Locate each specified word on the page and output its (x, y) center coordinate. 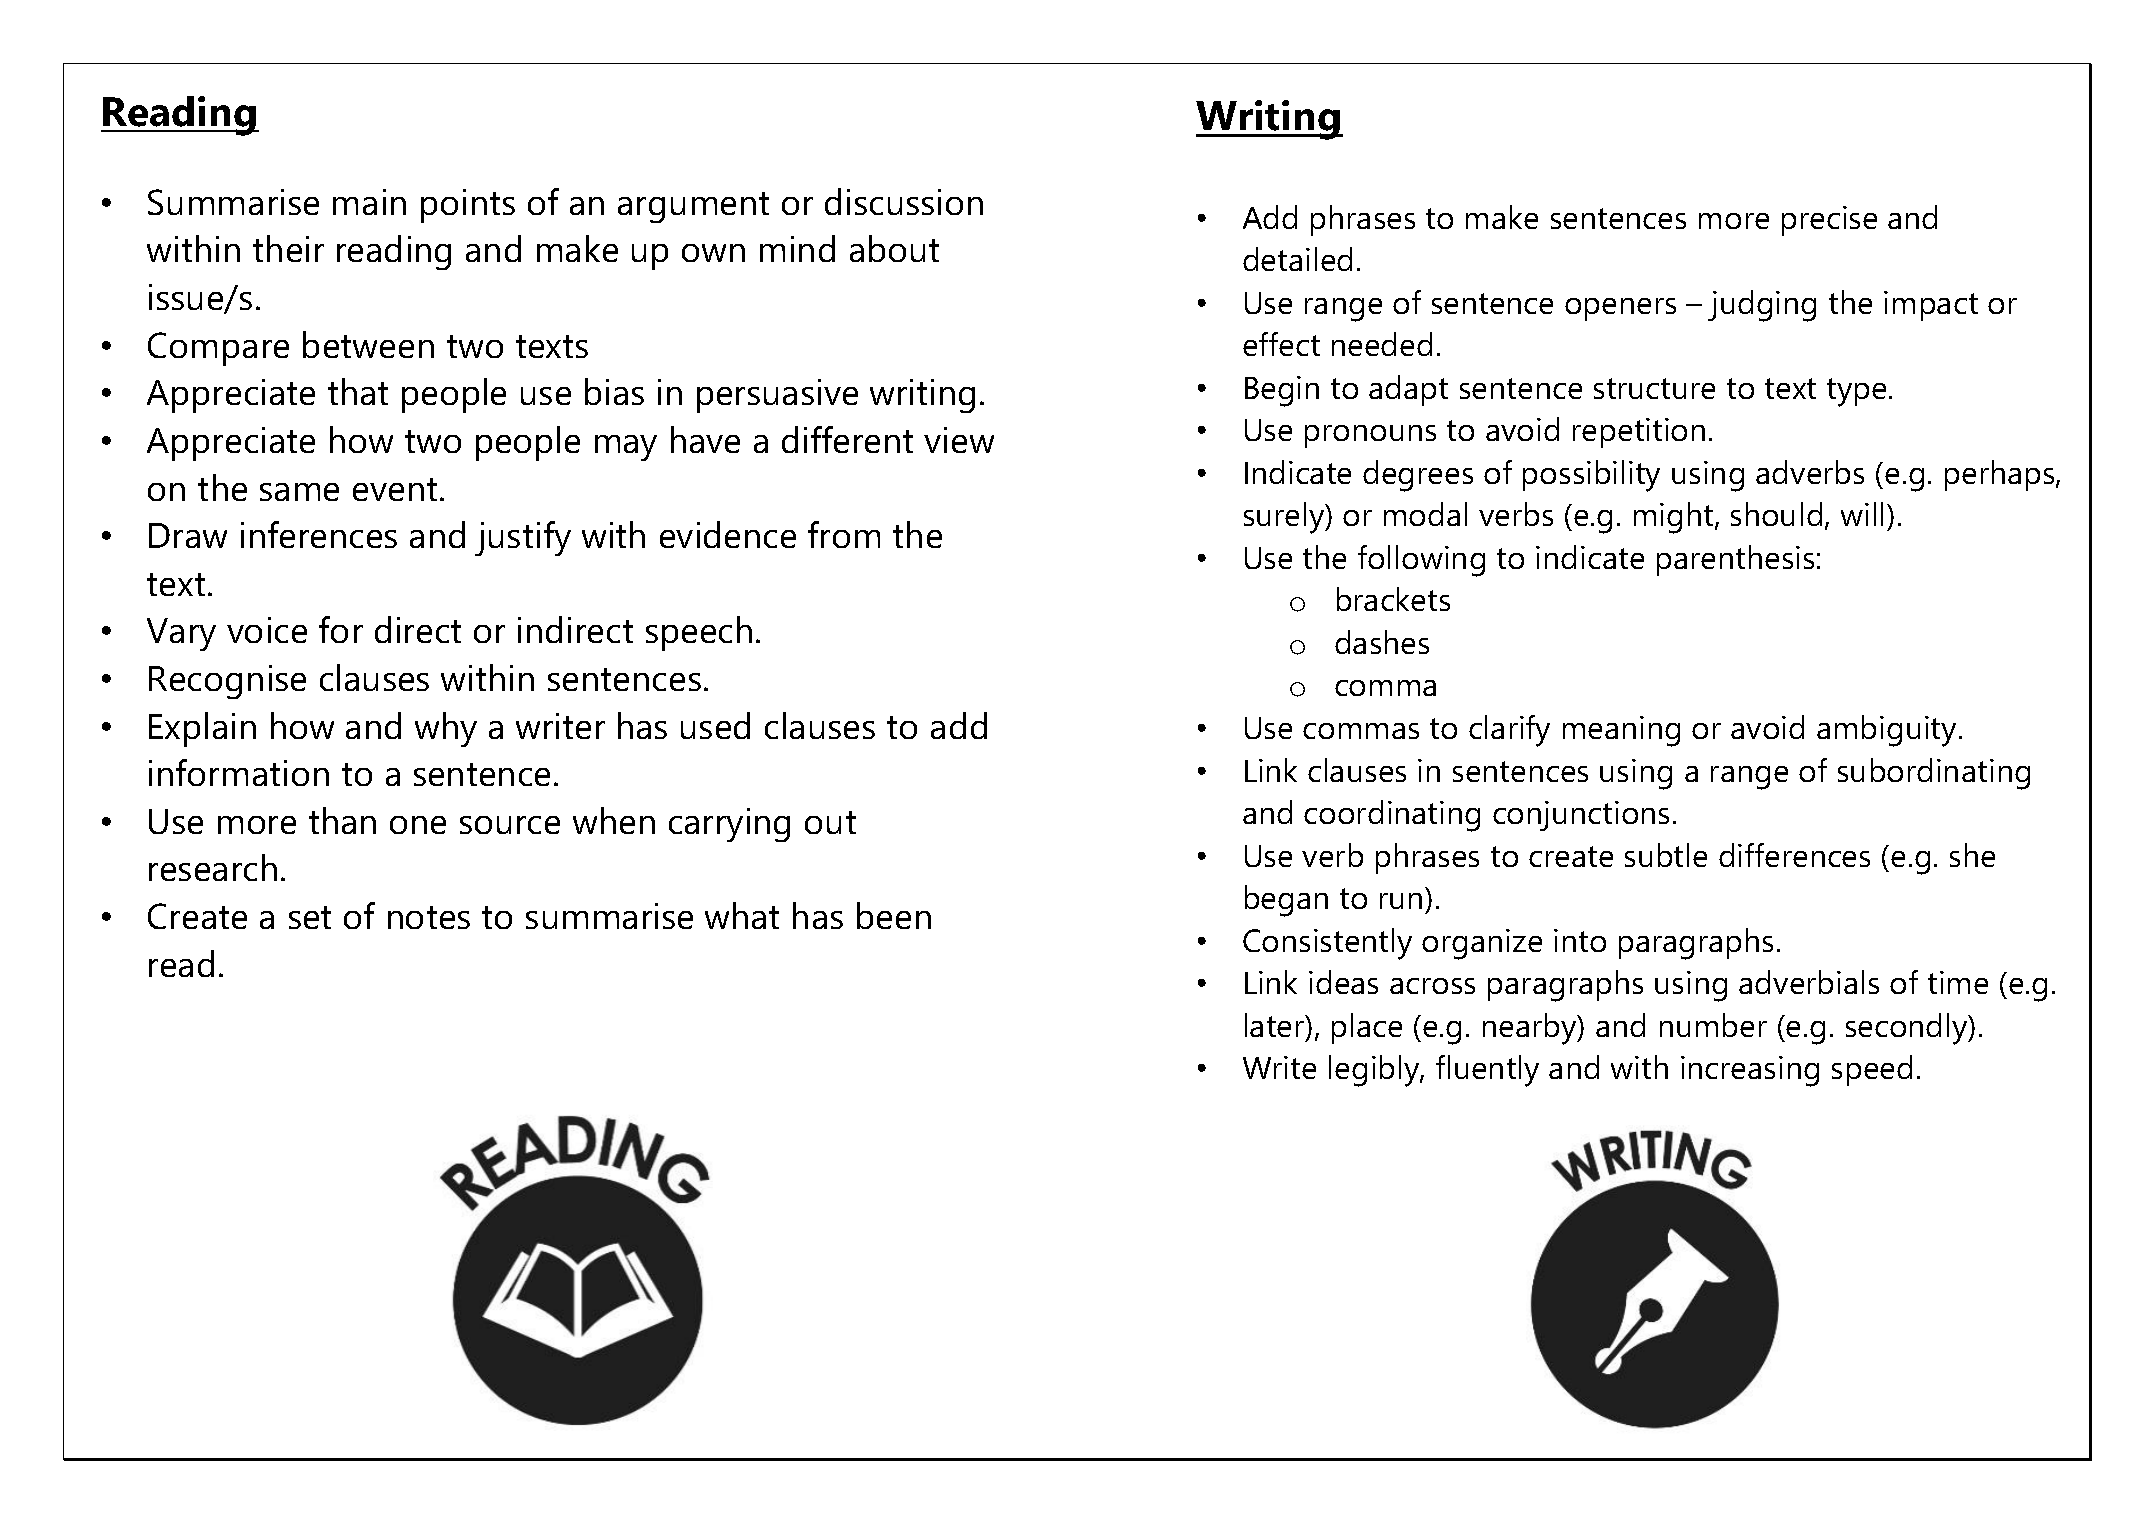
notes (429, 917)
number (1713, 1025)
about (894, 248)
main (369, 202)
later (1276, 1026)
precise (1829, 221)
